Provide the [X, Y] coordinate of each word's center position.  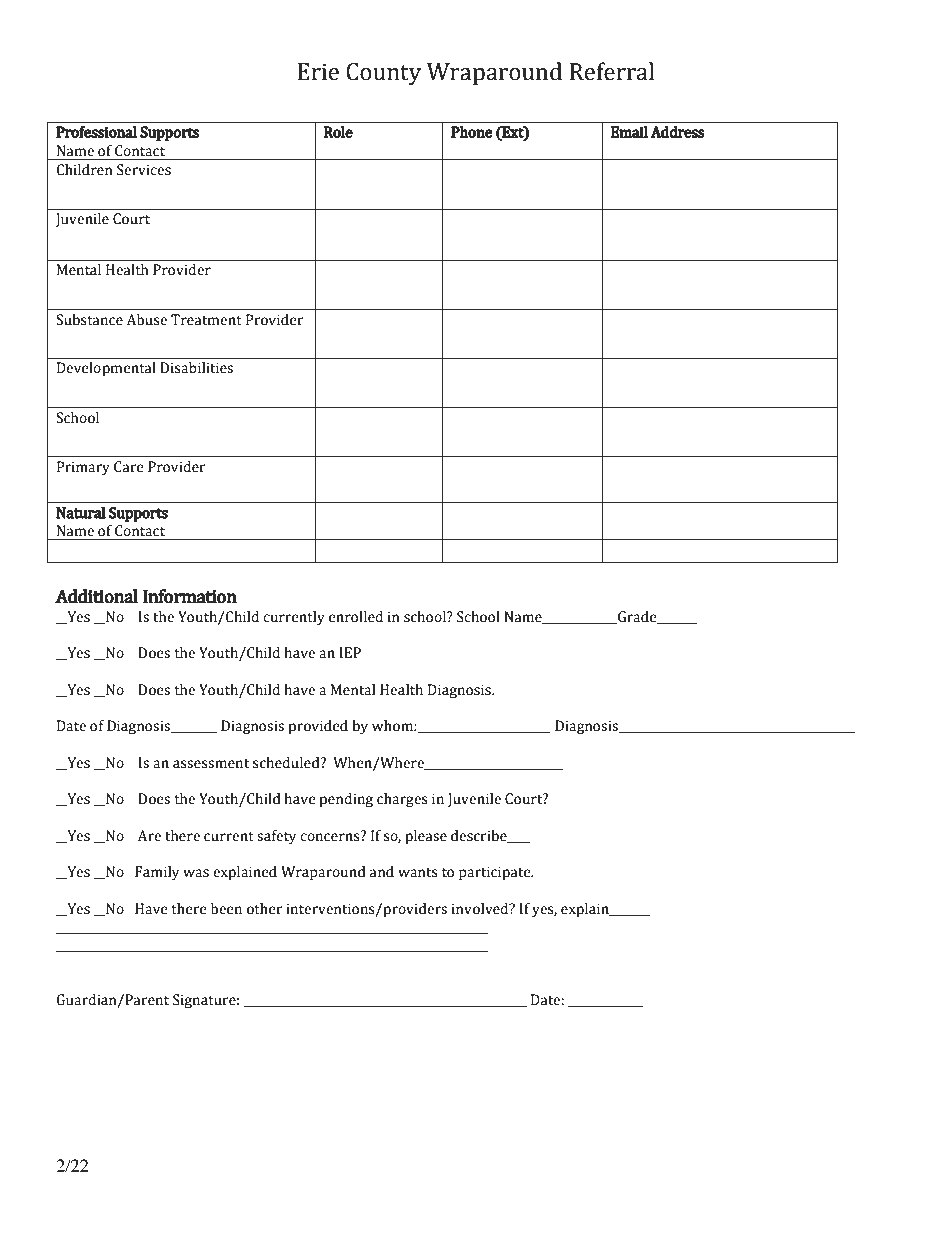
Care [129, 467]
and [382, 872]
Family [157, 873]
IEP [350, 652]
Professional [96, 132]
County [383, 74]
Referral [611, 71]
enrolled [356, 617]
